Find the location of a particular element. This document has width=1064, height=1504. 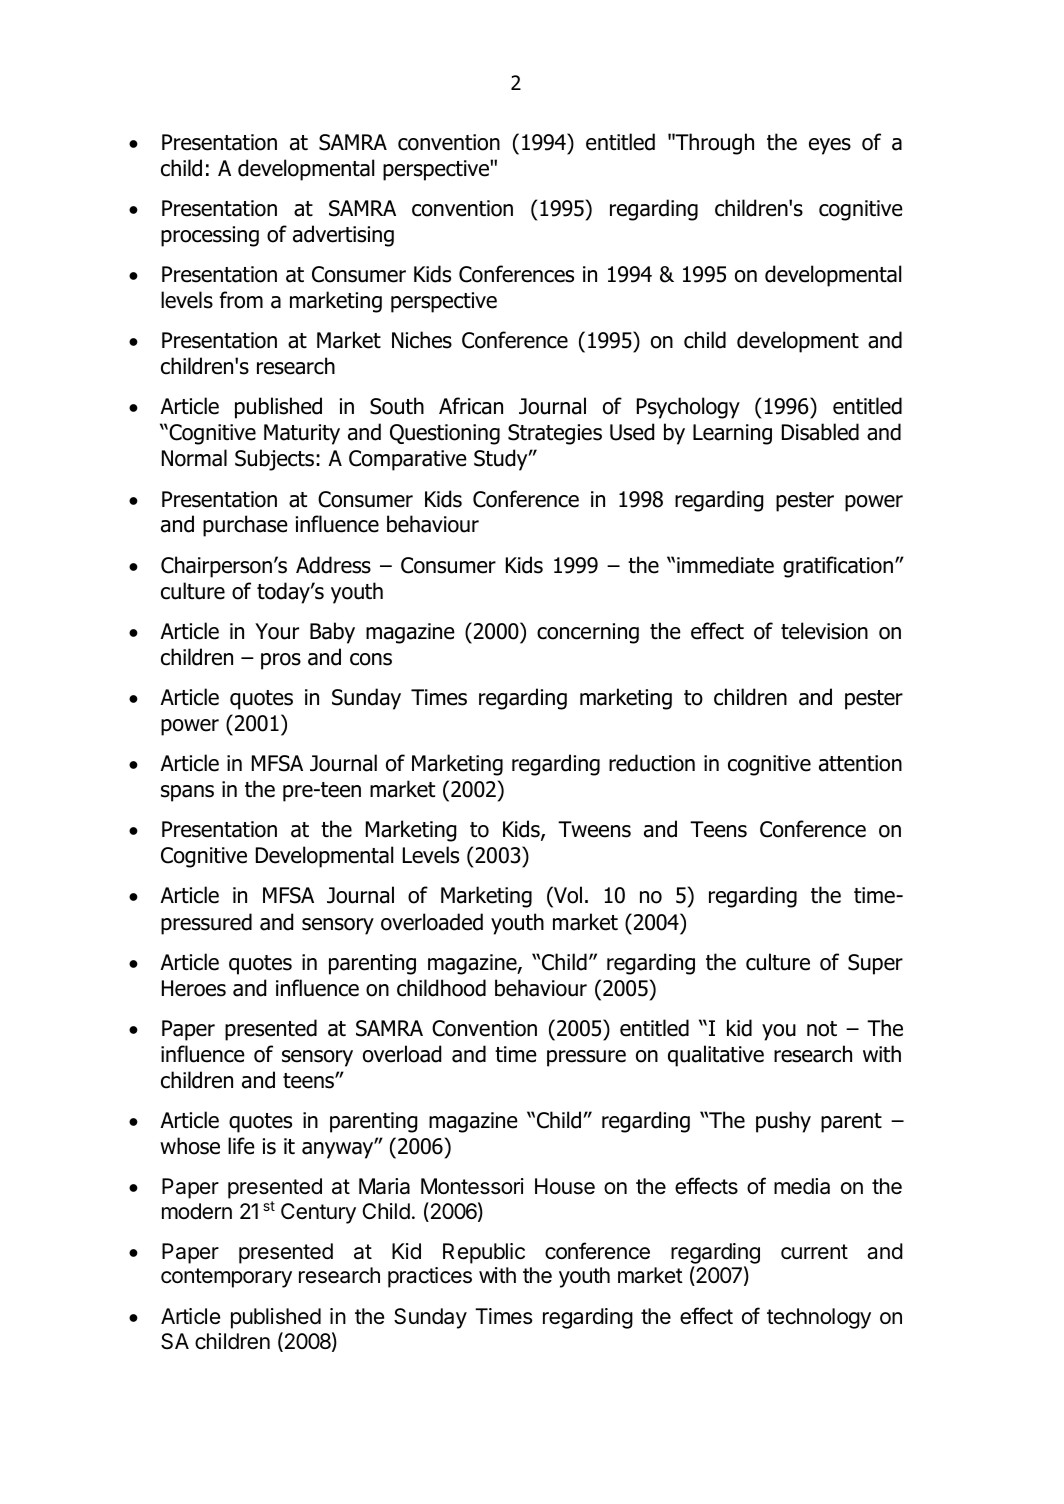

attention is located at coordinates (860, 763).
